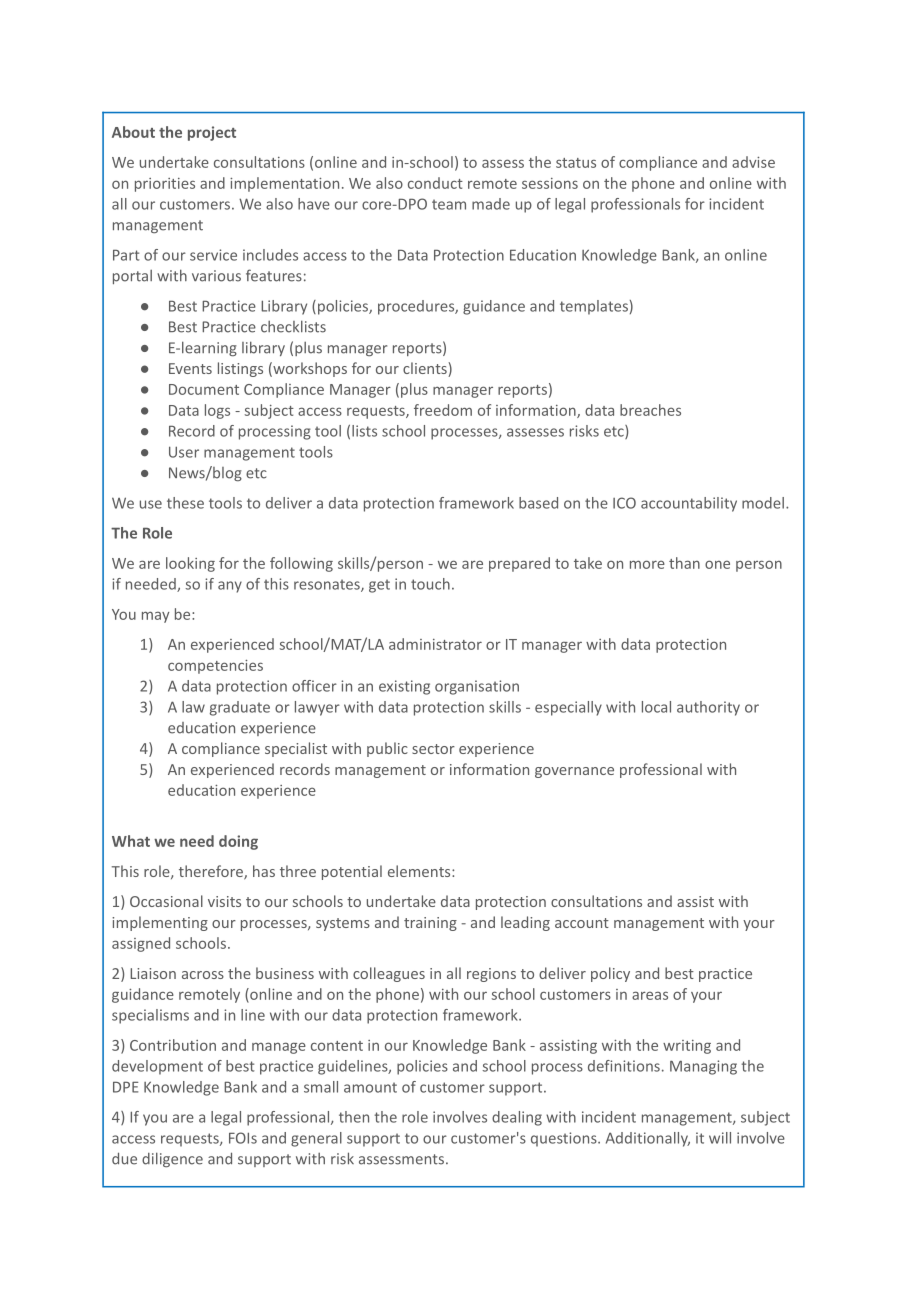 This document has height=1307, width=924. Describe the element at coordinates (650, 410) in the document. I see `breaches` at that location.
